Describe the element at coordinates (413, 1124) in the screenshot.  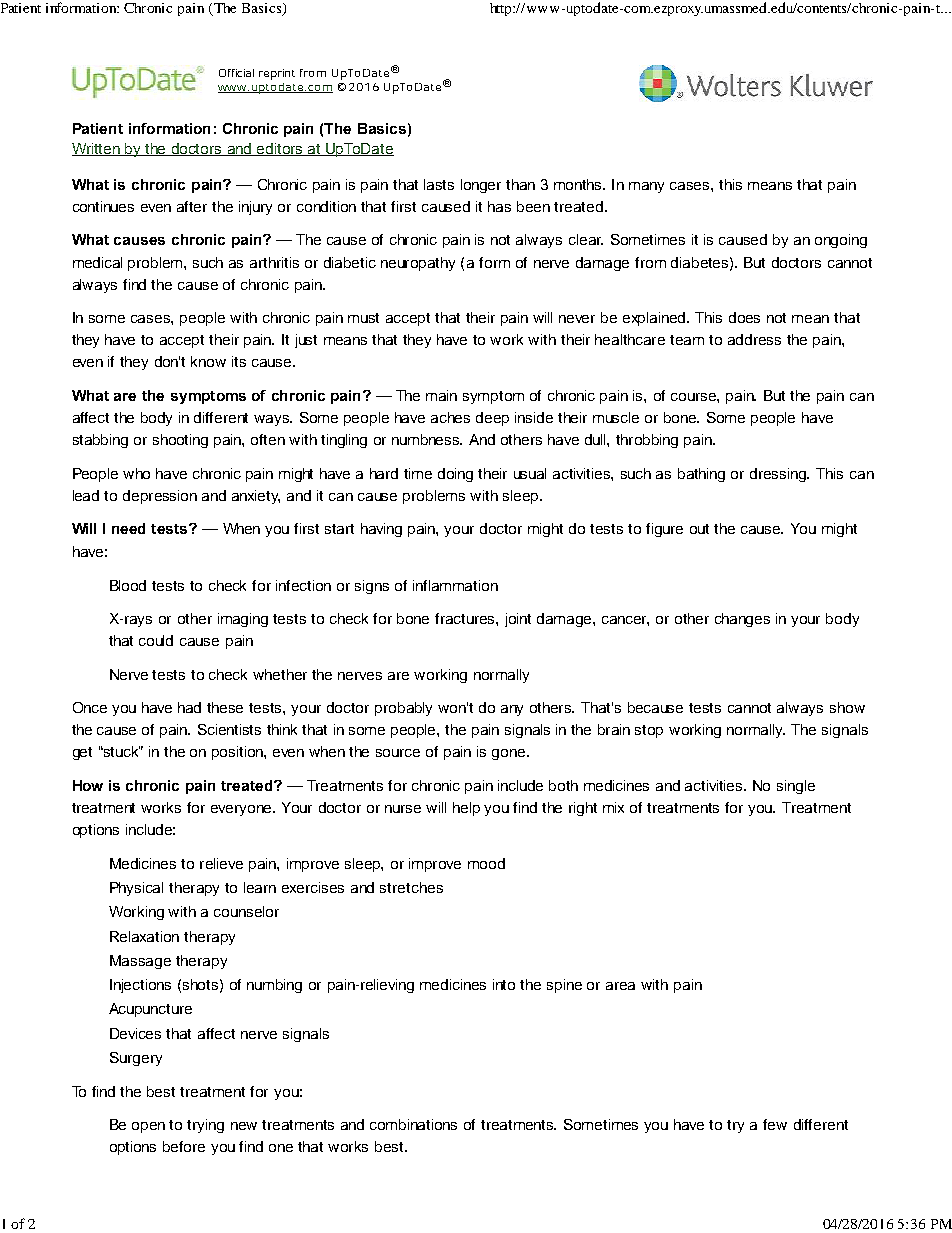
I see `combinations` at that location.
